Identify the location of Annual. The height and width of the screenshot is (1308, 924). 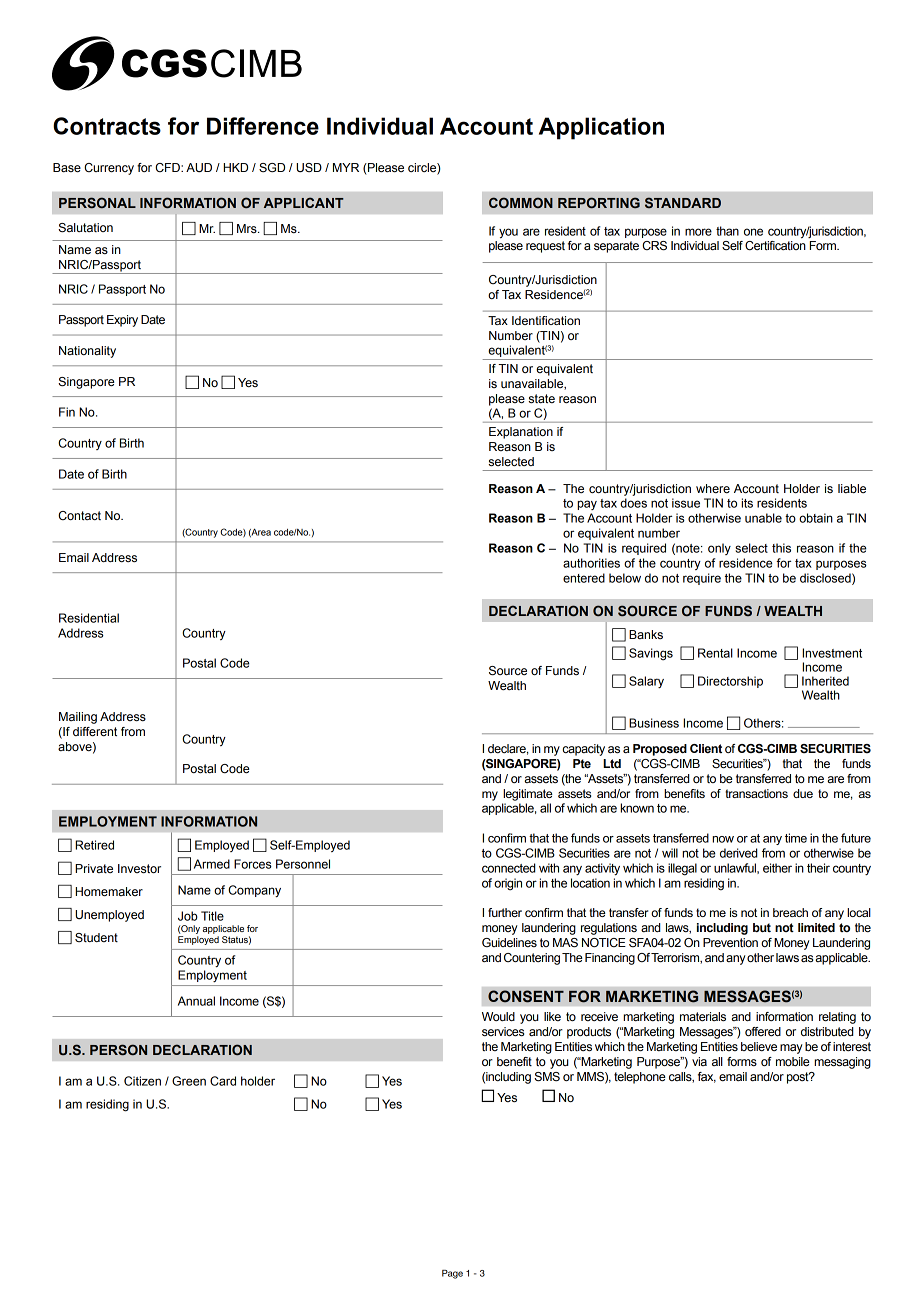
(196, 1001).
